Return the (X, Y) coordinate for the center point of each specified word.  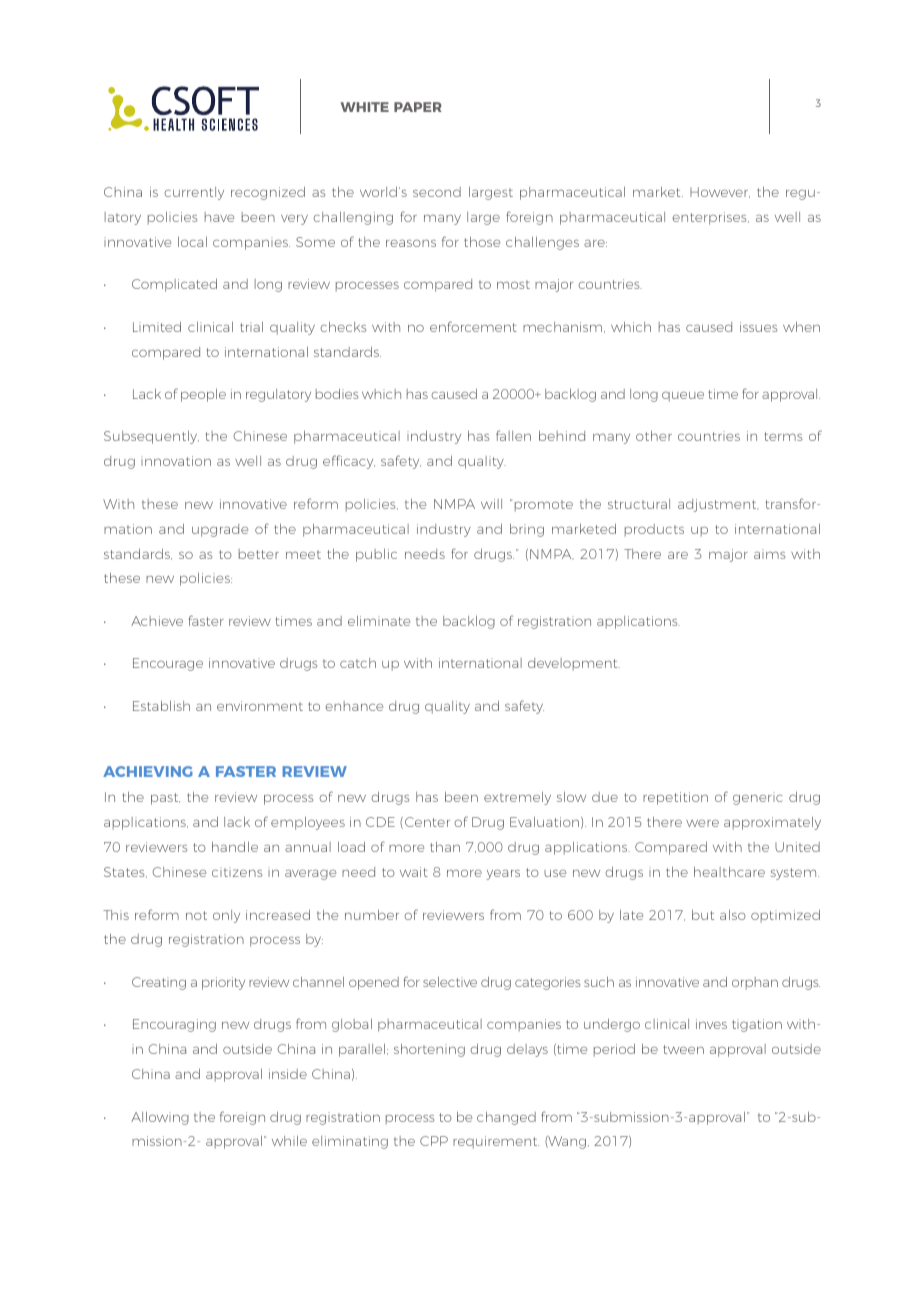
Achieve (157, 621)
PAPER (418, 107)
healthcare (729, 872)
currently (194, 193)
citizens (237, 872)
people (203, 395)
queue (683, 396)
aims (769, 554)
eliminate (379, 621)
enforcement (473, 326)
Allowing (160, 1118)
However (720, 192)
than (445, 847)
